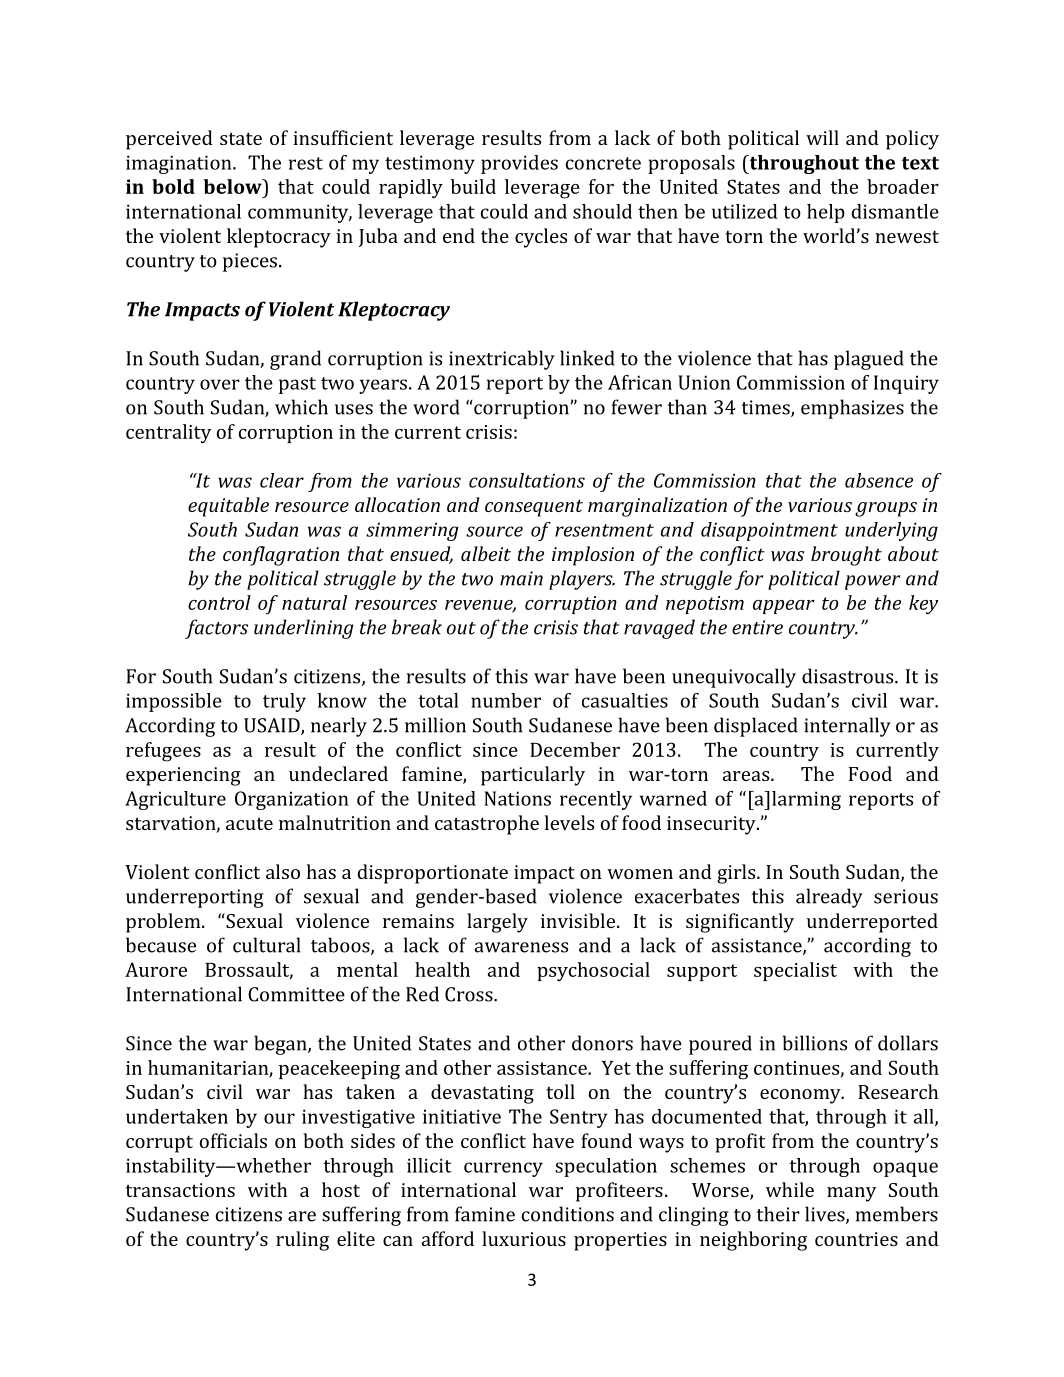  Describe the element at coordinates (228, 507) in the page. I see `equitable` at that location.
